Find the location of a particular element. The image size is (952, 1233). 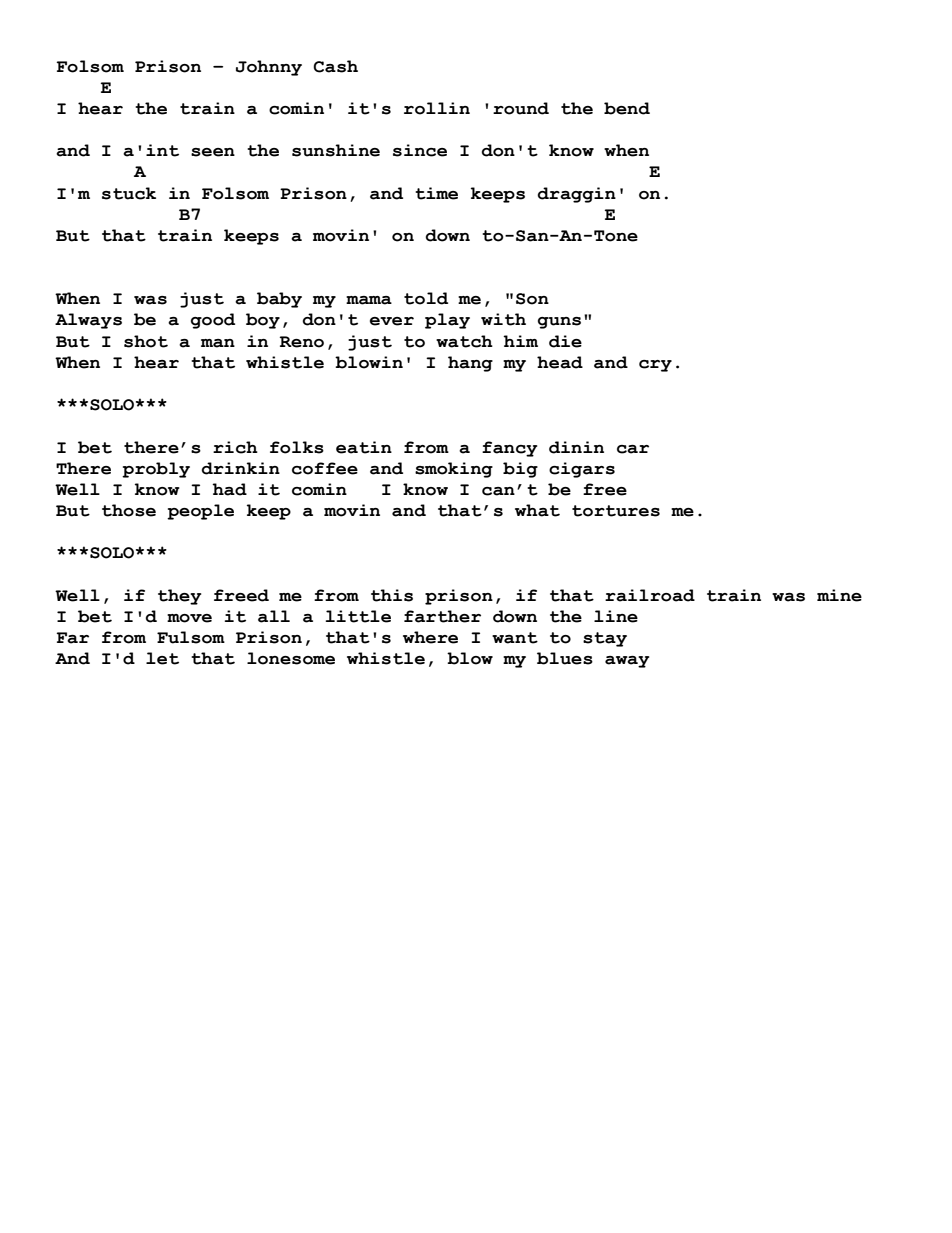

man is located at coordinates (218, 343).
